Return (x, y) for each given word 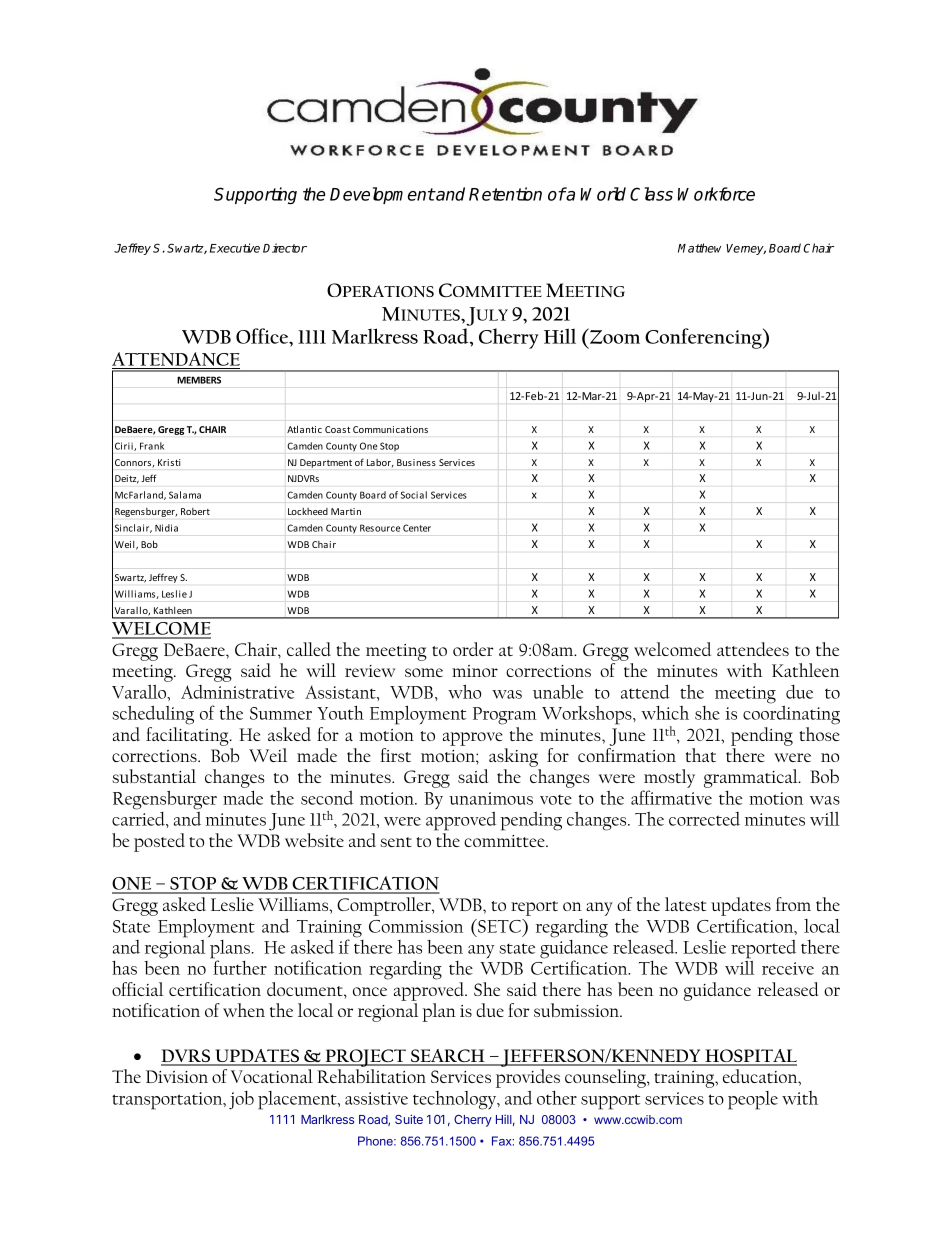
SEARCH (448, 1057)
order (473, 649)
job (241, 1100)
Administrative (237, 692)
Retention (505, 194)
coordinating (791, 715)
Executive (235, 248)
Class (651, 194)
